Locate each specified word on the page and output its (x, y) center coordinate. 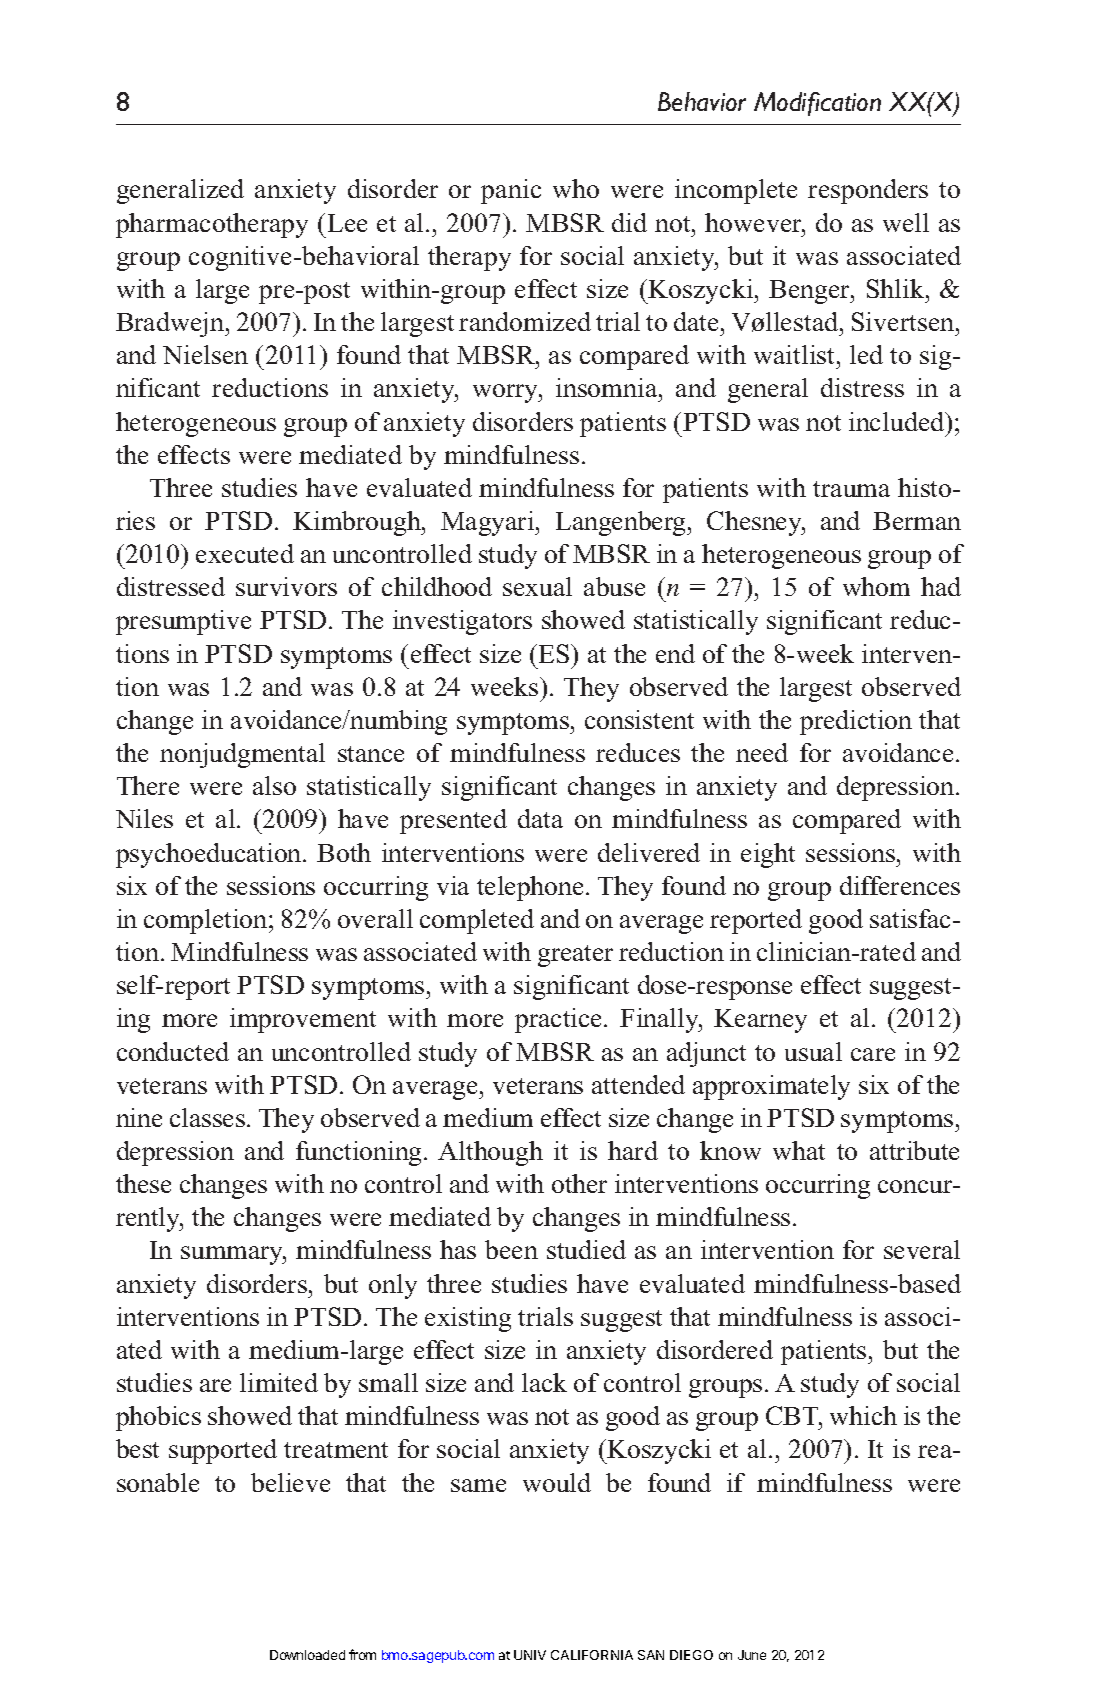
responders (868, 191)
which (863, 1415)
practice (560, 1020)
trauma (851, 489)
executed (245, 553)
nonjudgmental (242, 755)
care (873, 1054)
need (762, 752)
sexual (537, 586)
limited (279, 1382)
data (540, 818)
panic (511, 191)
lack (544, 1382)
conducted (173, 1051)
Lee (347, 223)
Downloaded (307, 1655)
